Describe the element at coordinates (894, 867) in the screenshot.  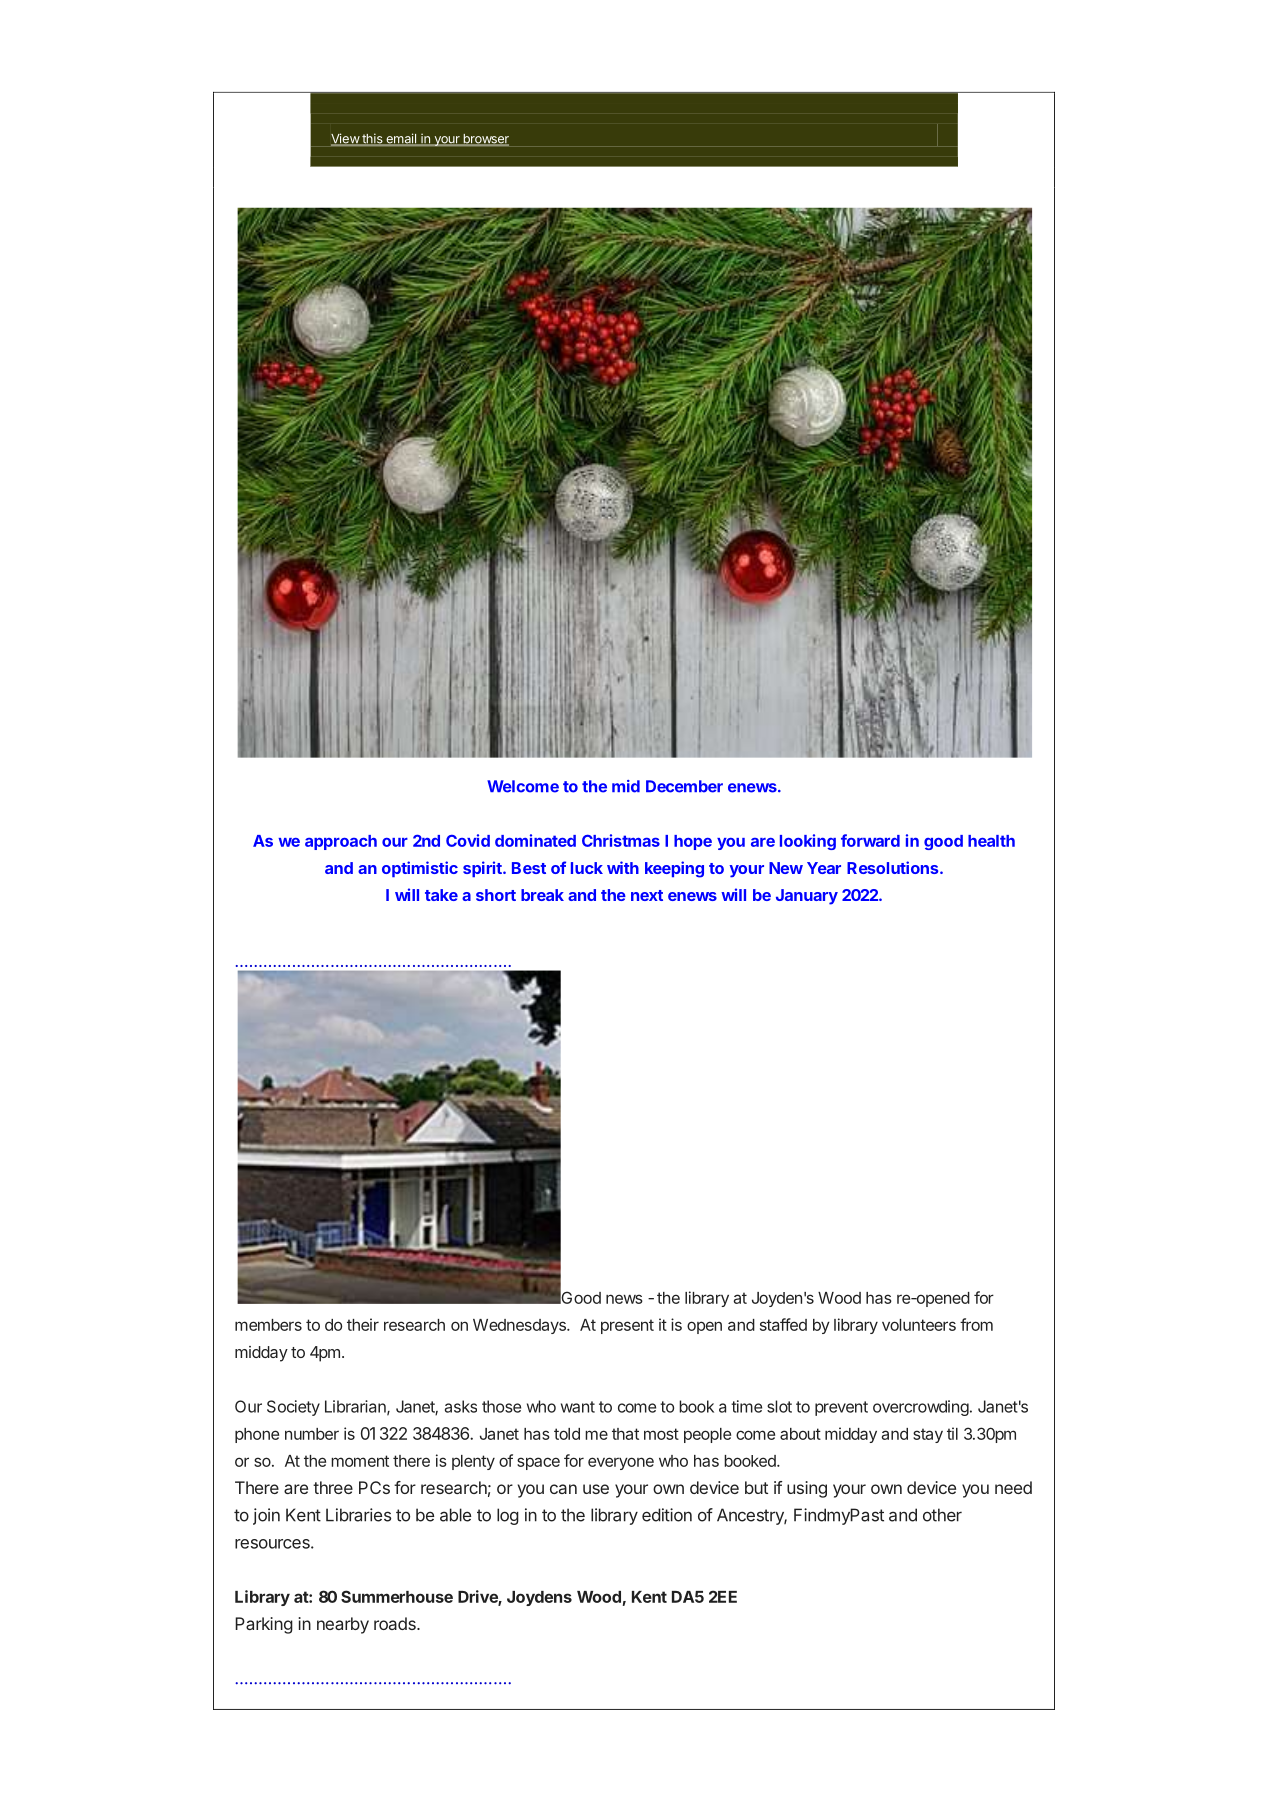
I see `Resolutions` at that location.
